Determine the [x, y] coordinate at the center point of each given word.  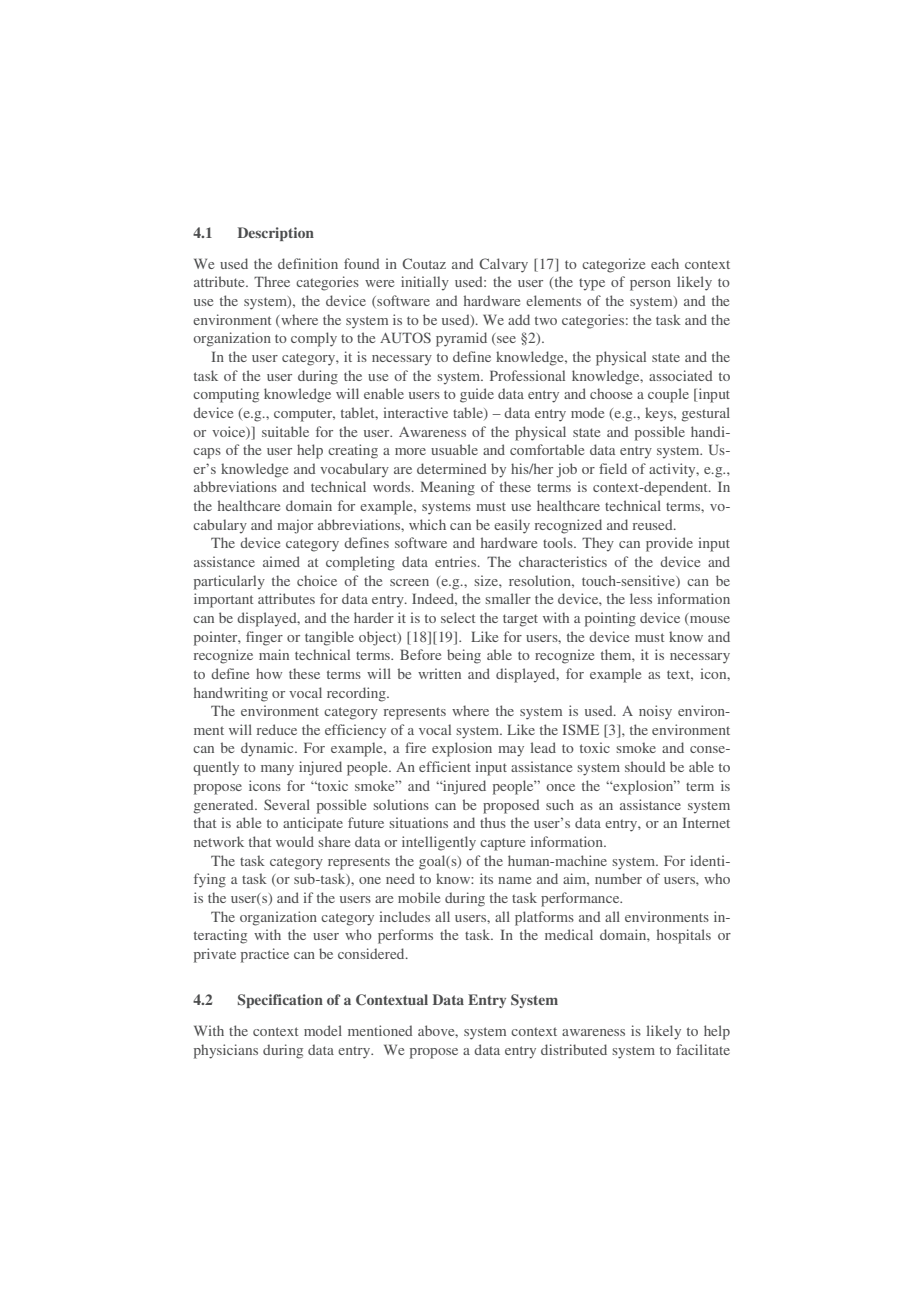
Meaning [447, 488]
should [645, 766]
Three [272, 281]
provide [669, 544]
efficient [445, 766]
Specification [280, 1001]
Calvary [503, 265]
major [295, 526]
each [665, 263]
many [277, 770]
